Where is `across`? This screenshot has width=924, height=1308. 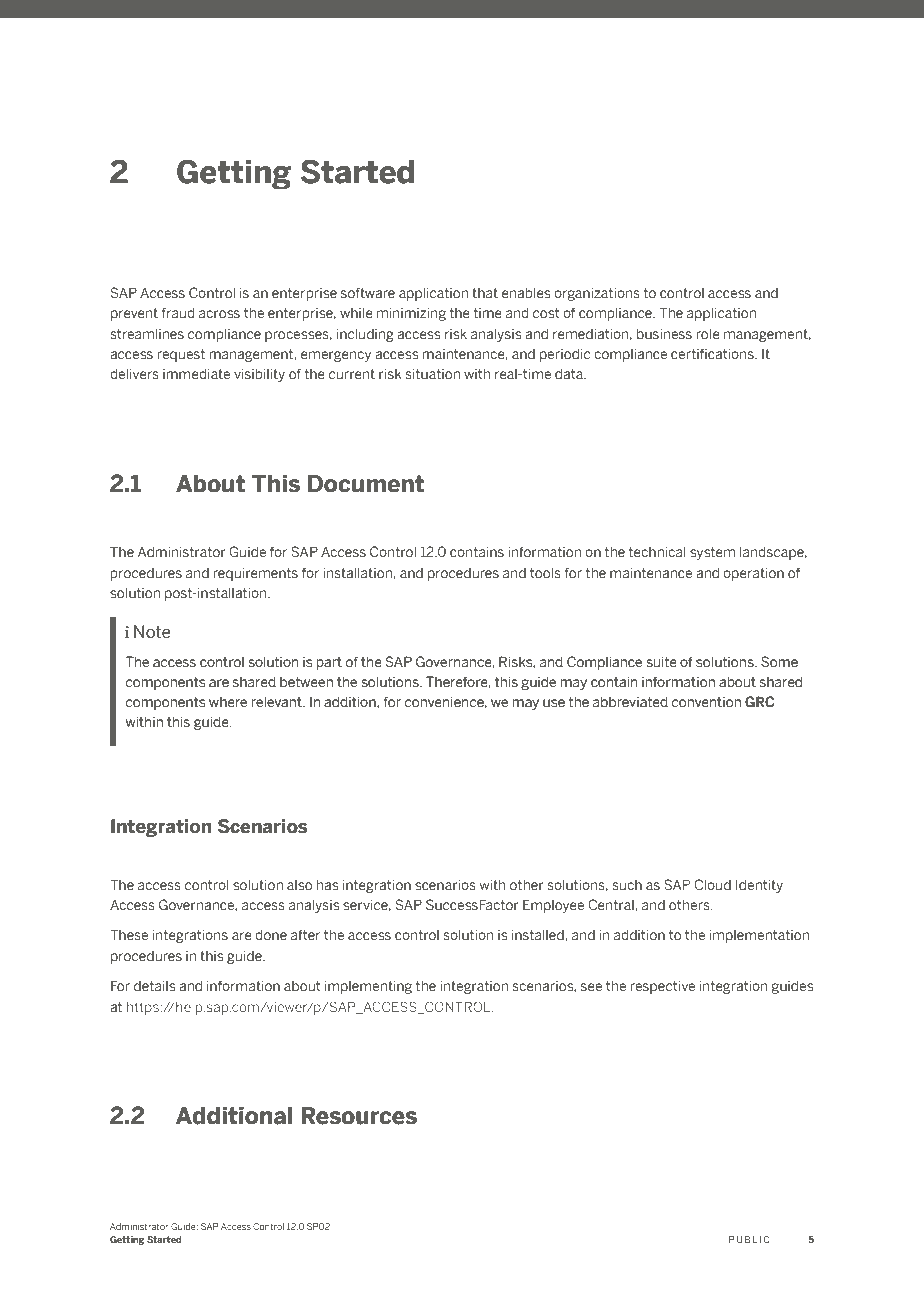 across is located at coordinates (219, 314).
